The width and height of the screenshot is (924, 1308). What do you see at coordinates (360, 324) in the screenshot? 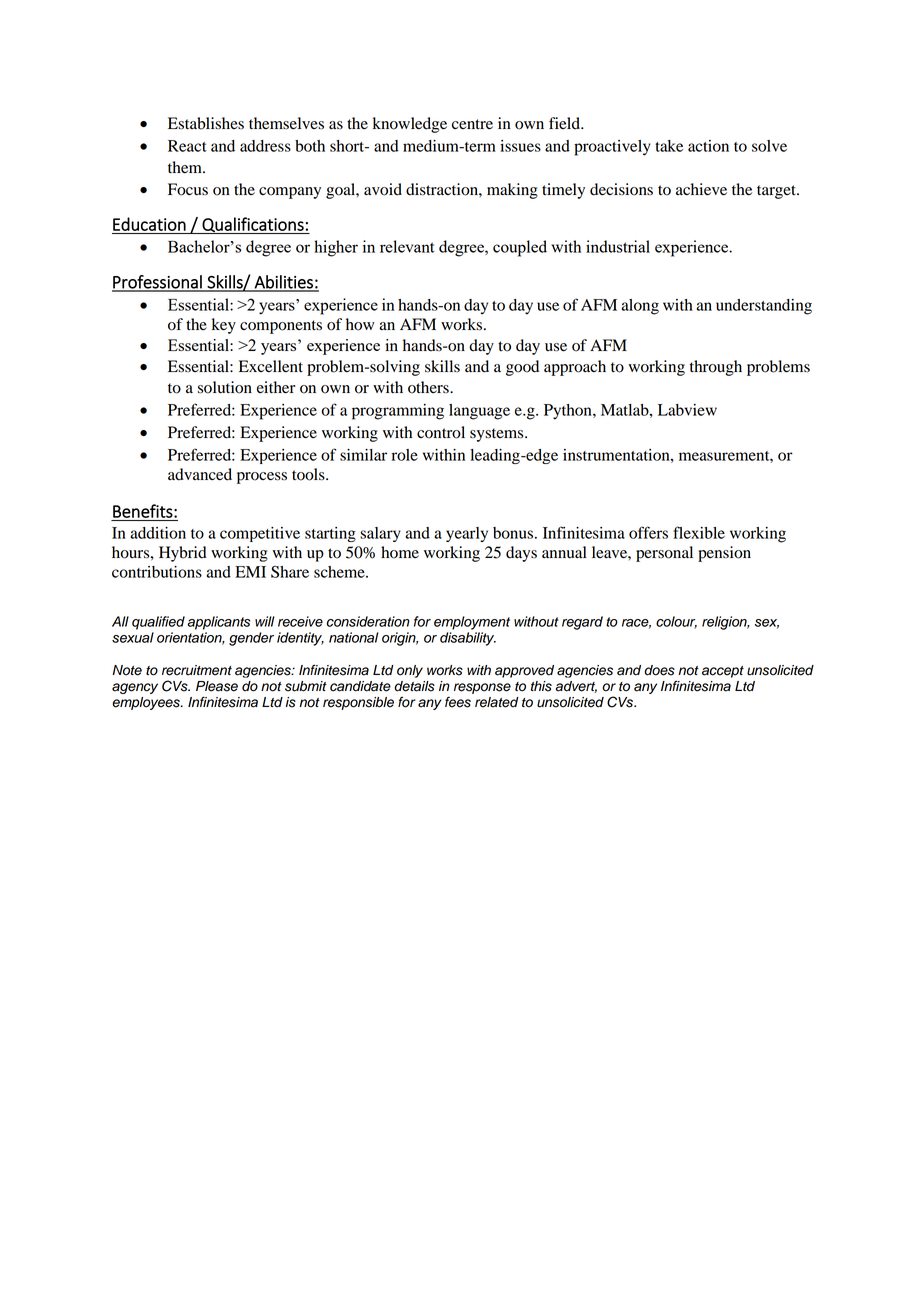
I see `how` at bounding box center [360, 324].
